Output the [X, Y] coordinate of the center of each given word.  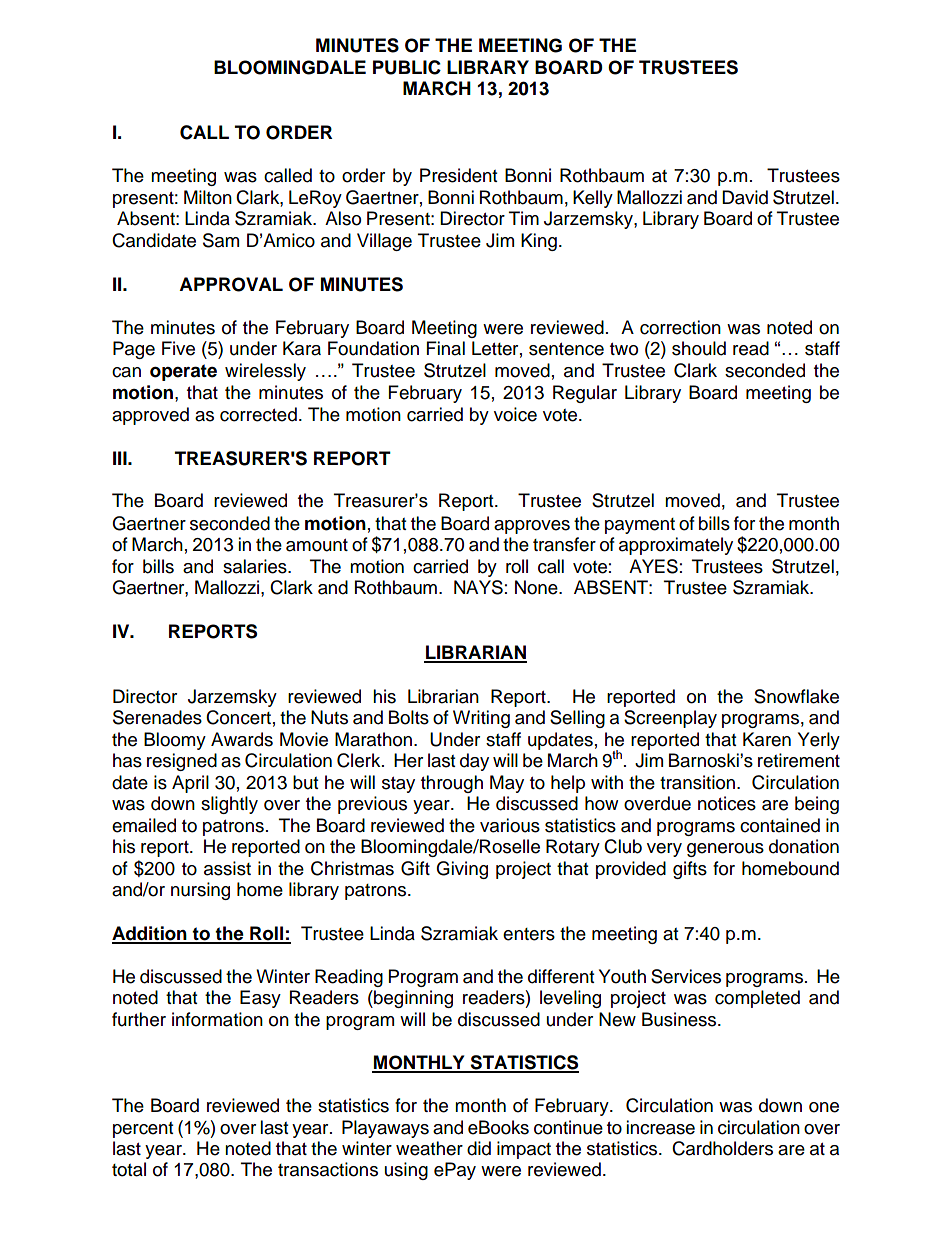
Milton [208, 197]
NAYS [478, 587]
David [745, 197]
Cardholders [722, 1148]
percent [143, 1130]
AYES [653, 566]
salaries [256, 566]
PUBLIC [407, 67]
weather [429, 1148]
